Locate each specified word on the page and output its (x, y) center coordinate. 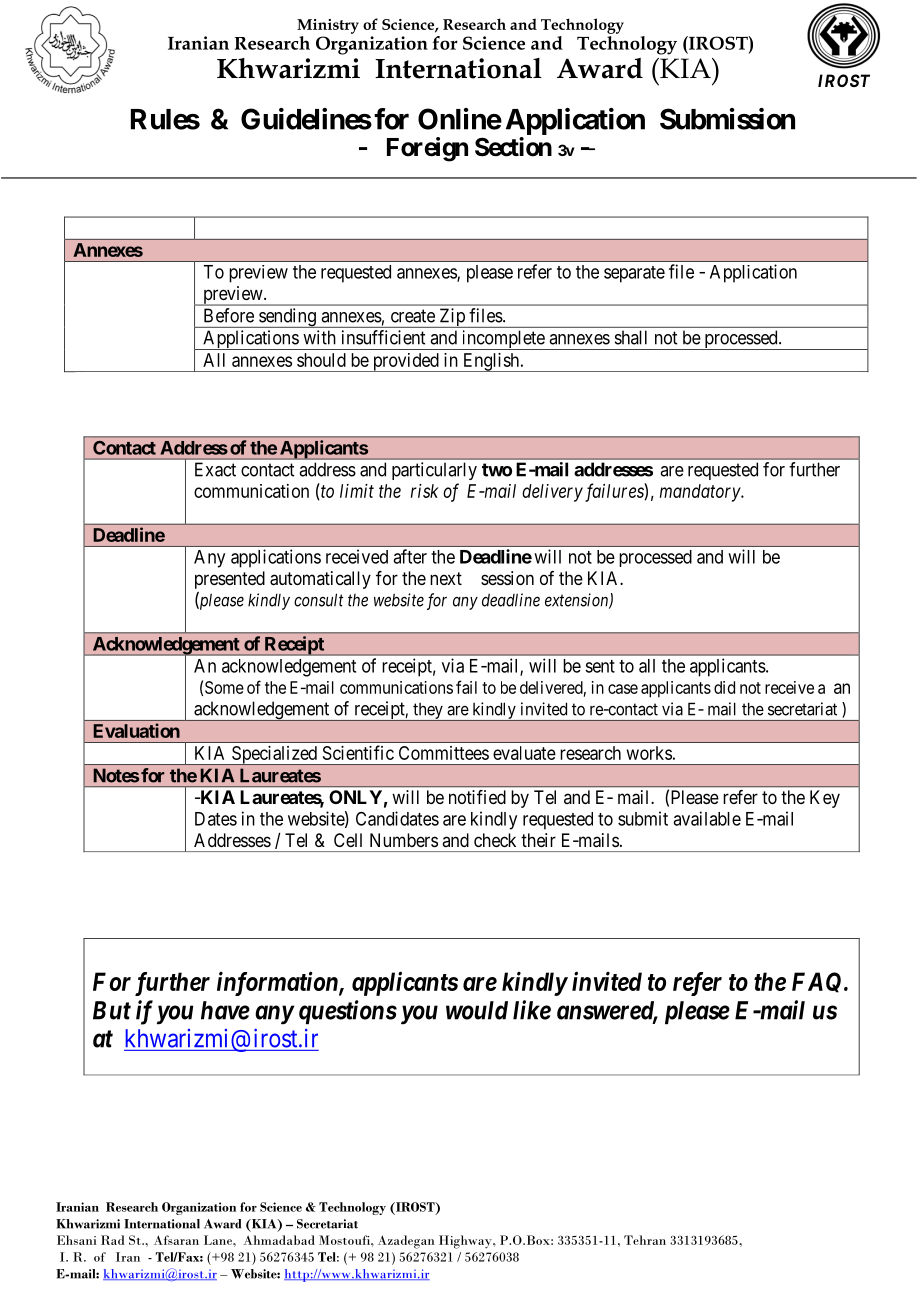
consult (318, 600)
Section (513, 147)
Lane (219, 1240)
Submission (727, 119)
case (623, 689)
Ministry (328, 26)
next (446, 578)
